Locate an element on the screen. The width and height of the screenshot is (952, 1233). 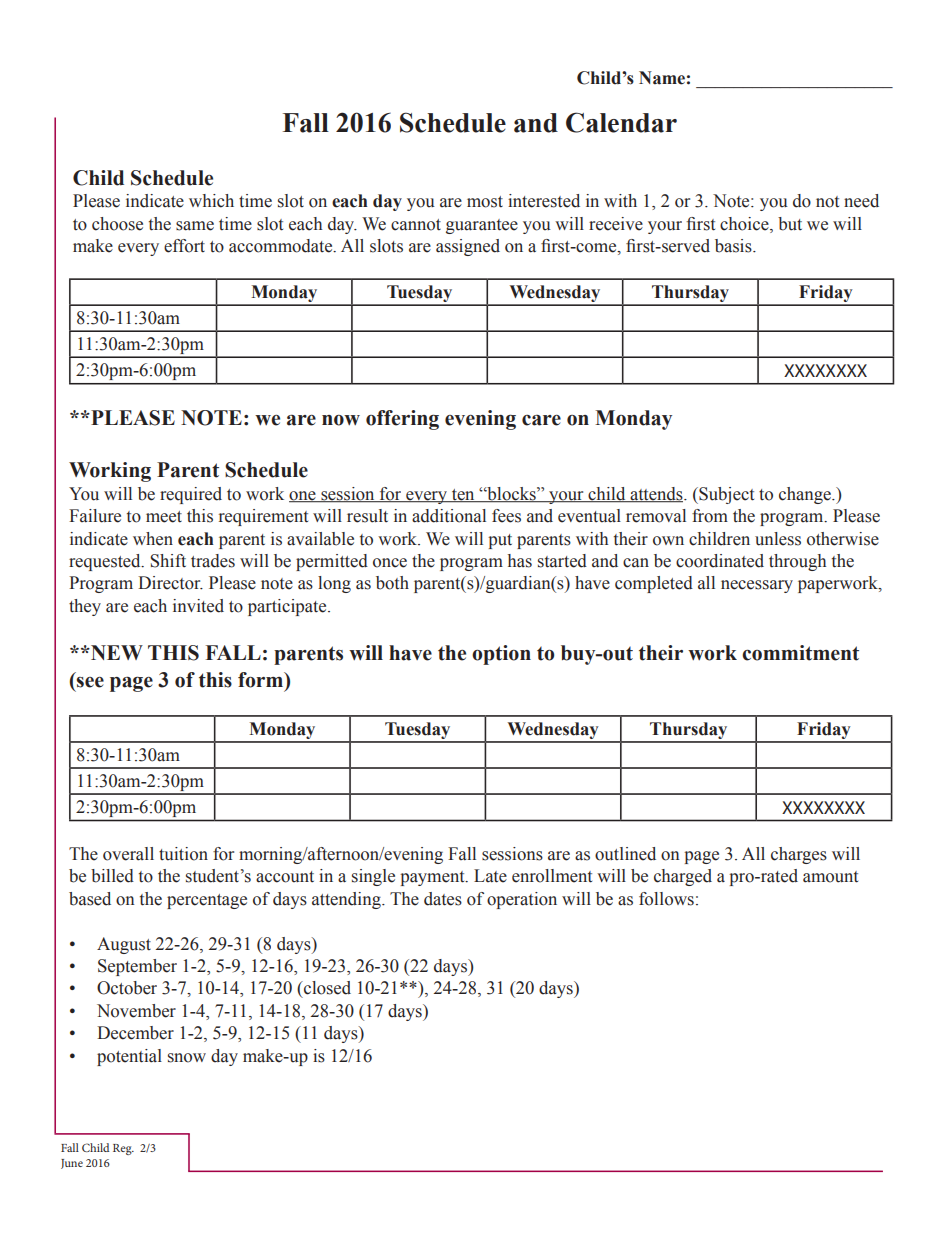
Reg is located at coordinates (123, 1149).
